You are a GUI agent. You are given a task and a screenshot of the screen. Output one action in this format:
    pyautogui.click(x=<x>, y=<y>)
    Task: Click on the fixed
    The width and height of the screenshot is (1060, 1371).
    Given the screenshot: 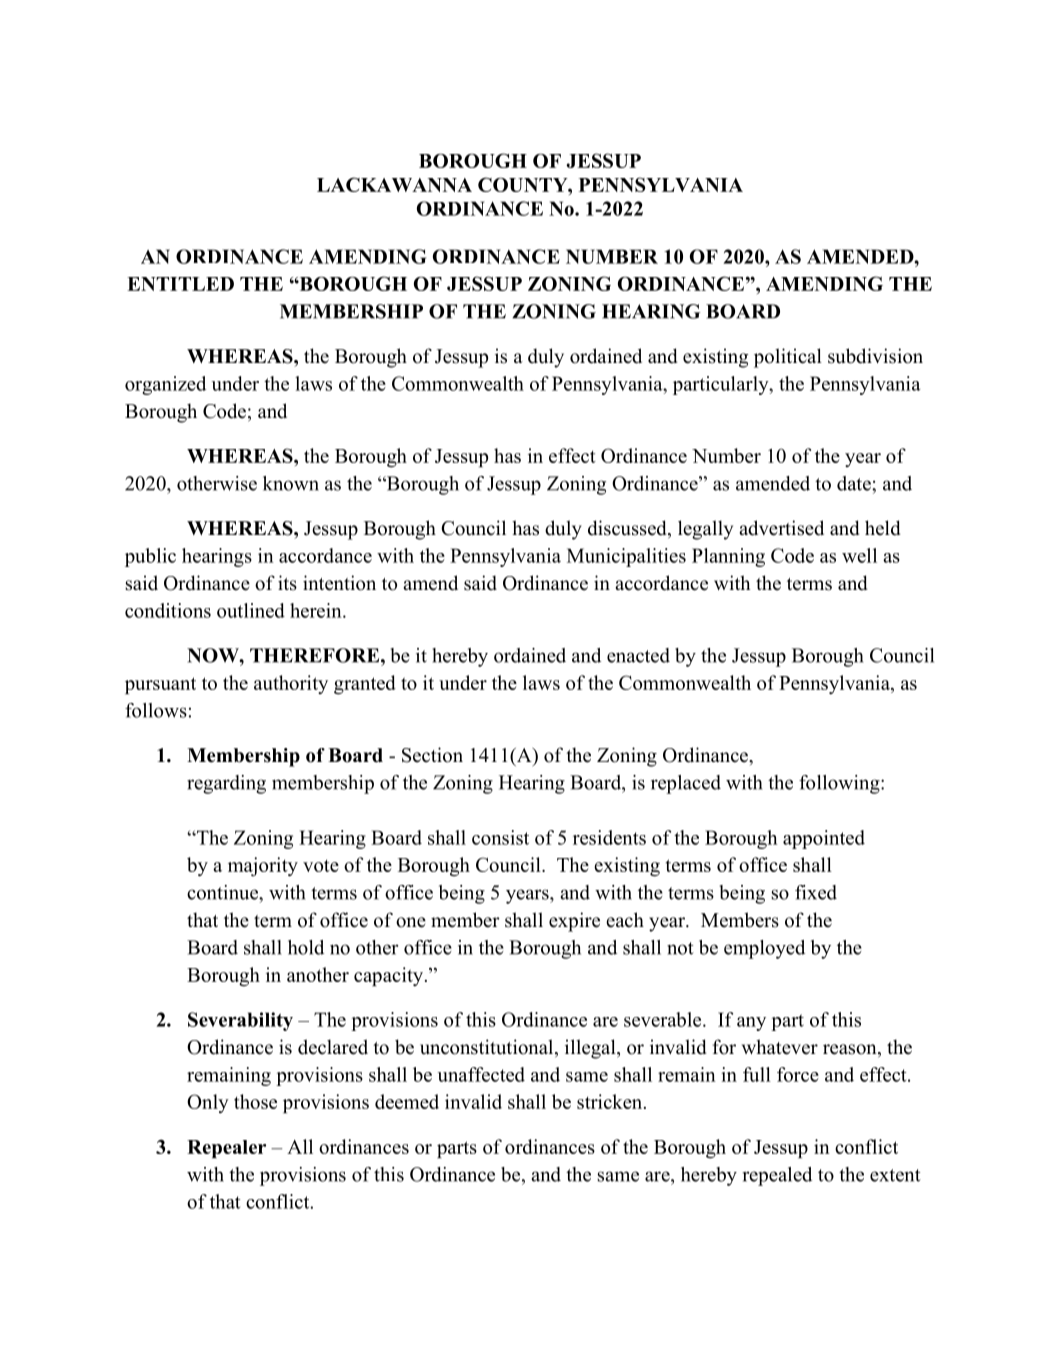 What is the action you would take?
    pyautogui.click(x=816, y=892)
